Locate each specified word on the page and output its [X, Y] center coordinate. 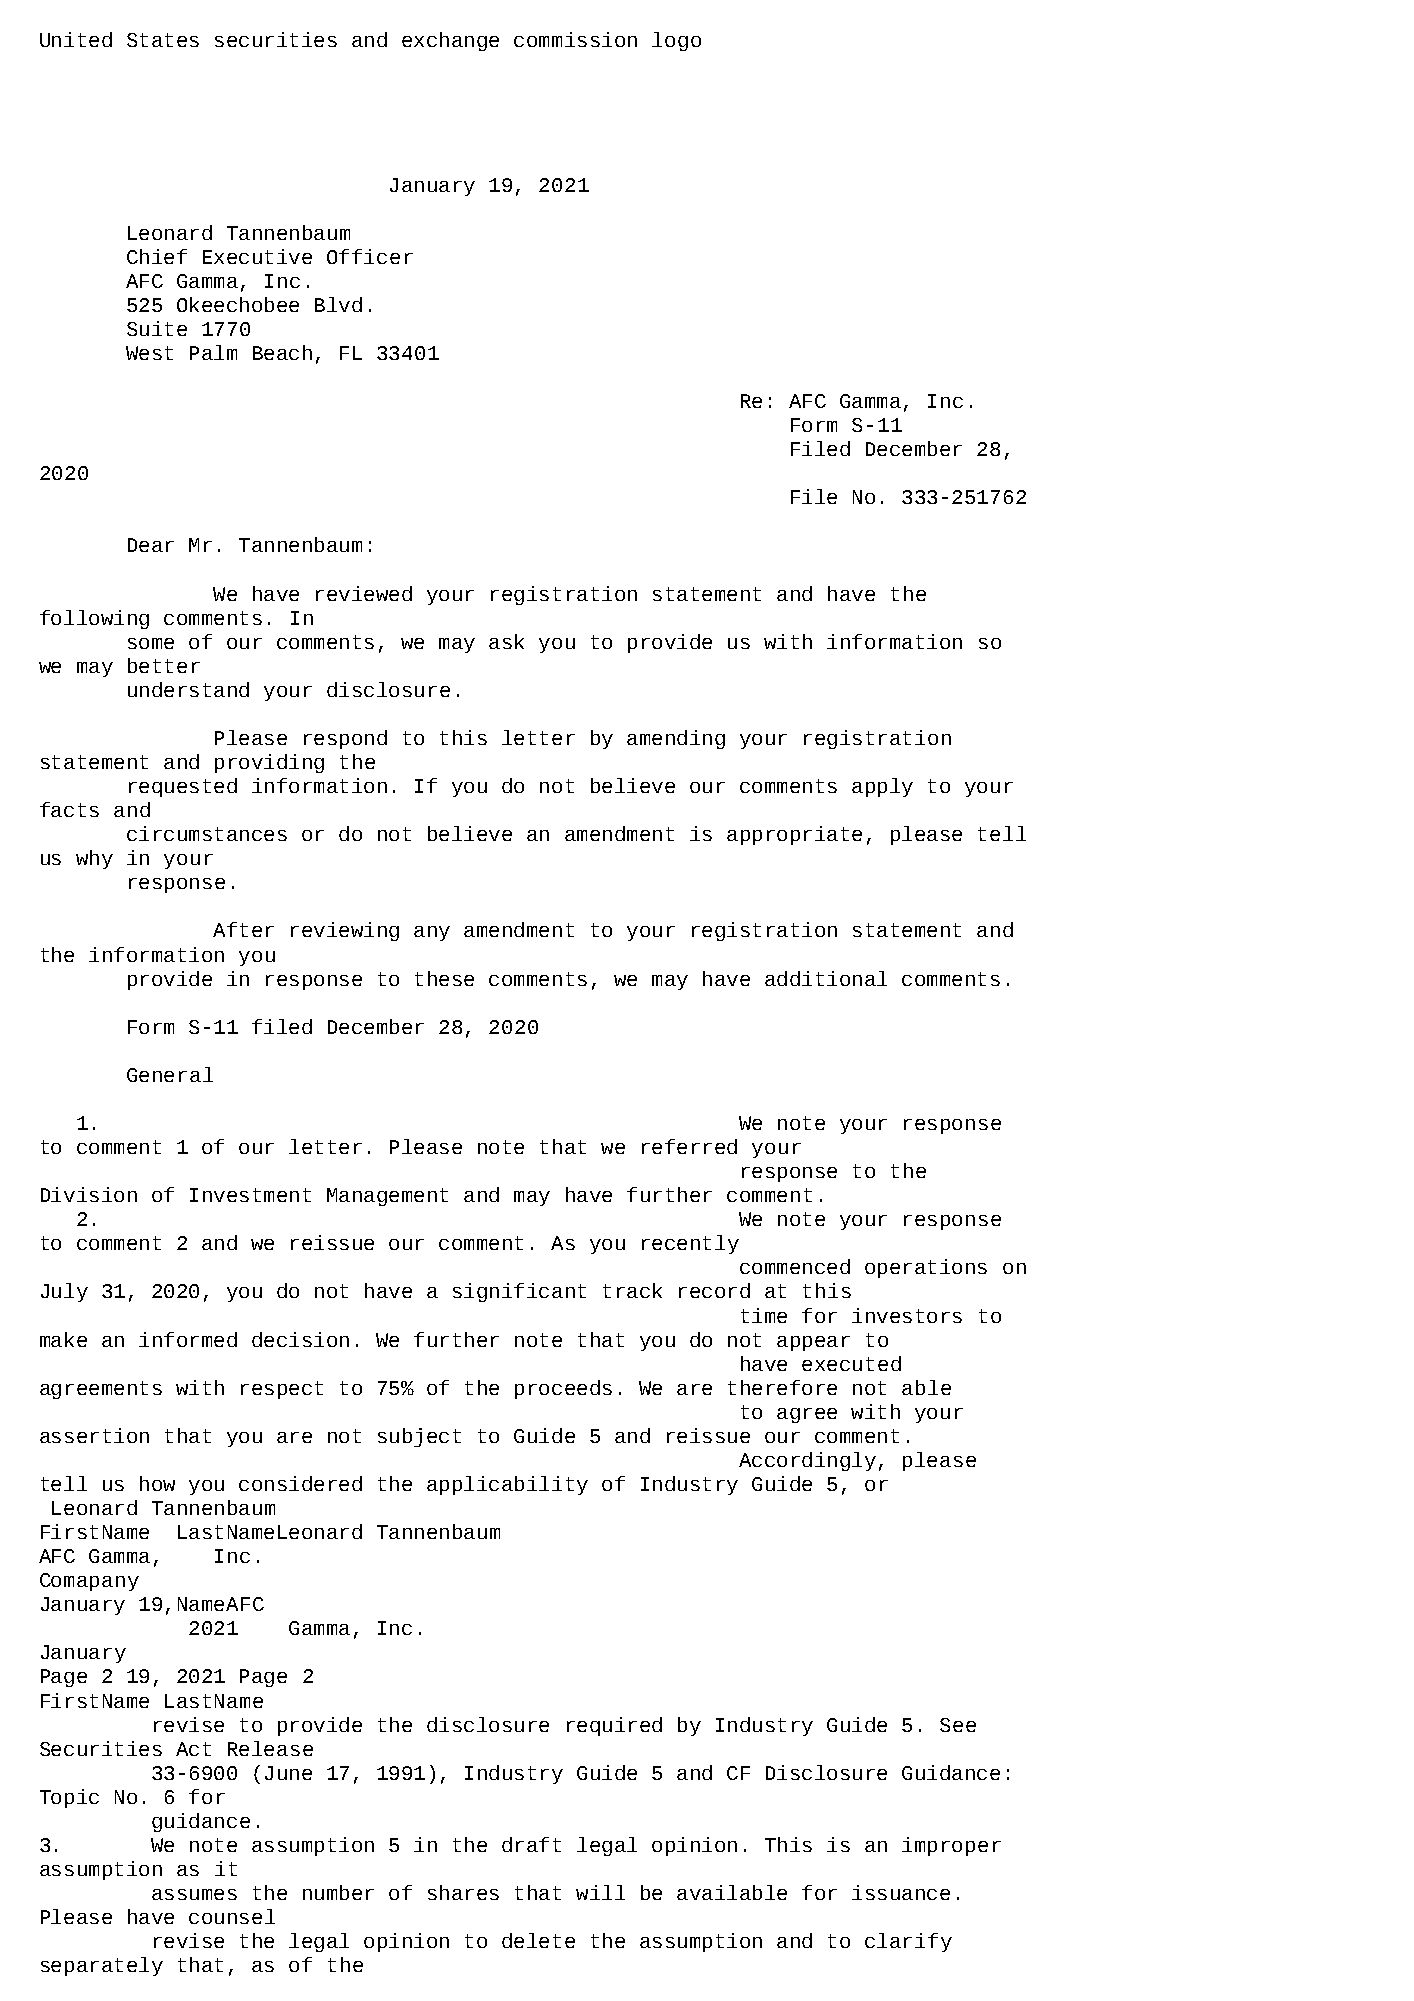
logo [676, 41]
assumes [194, 1894]
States [163, 40]
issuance [901, 1892]
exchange [450, 41]
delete [538, 1940]
